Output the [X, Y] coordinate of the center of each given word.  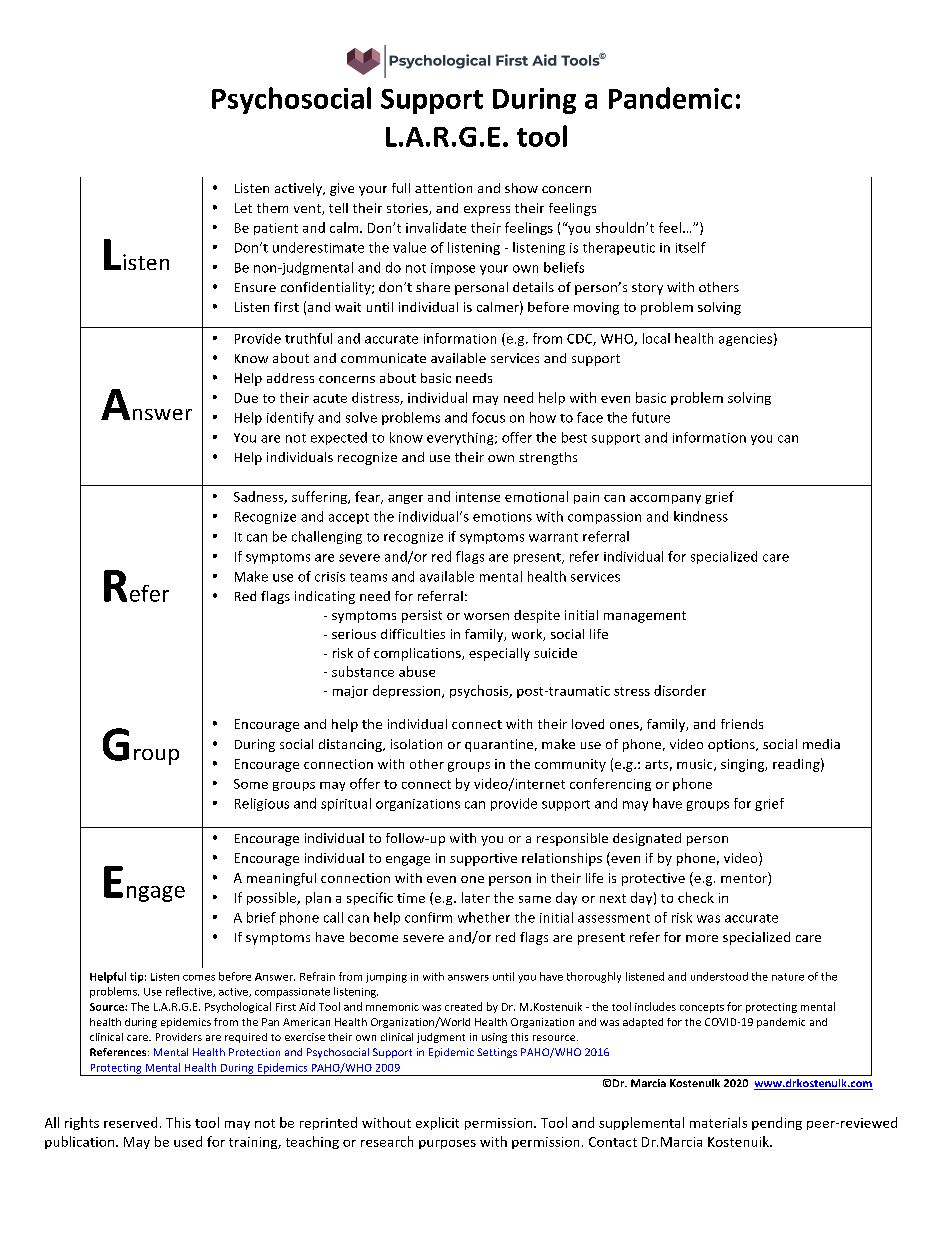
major [350, 692]
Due [246, 398]
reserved [130, 1122]
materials [718, 1122]
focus [488, 417]
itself [691, 247]
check [696, 897]
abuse [417, 671]
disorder [680, 690]
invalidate [436, 227]
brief [261, 917]
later [476, 897]
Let [243, 208]
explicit [437, 1123]
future [651, 417]
